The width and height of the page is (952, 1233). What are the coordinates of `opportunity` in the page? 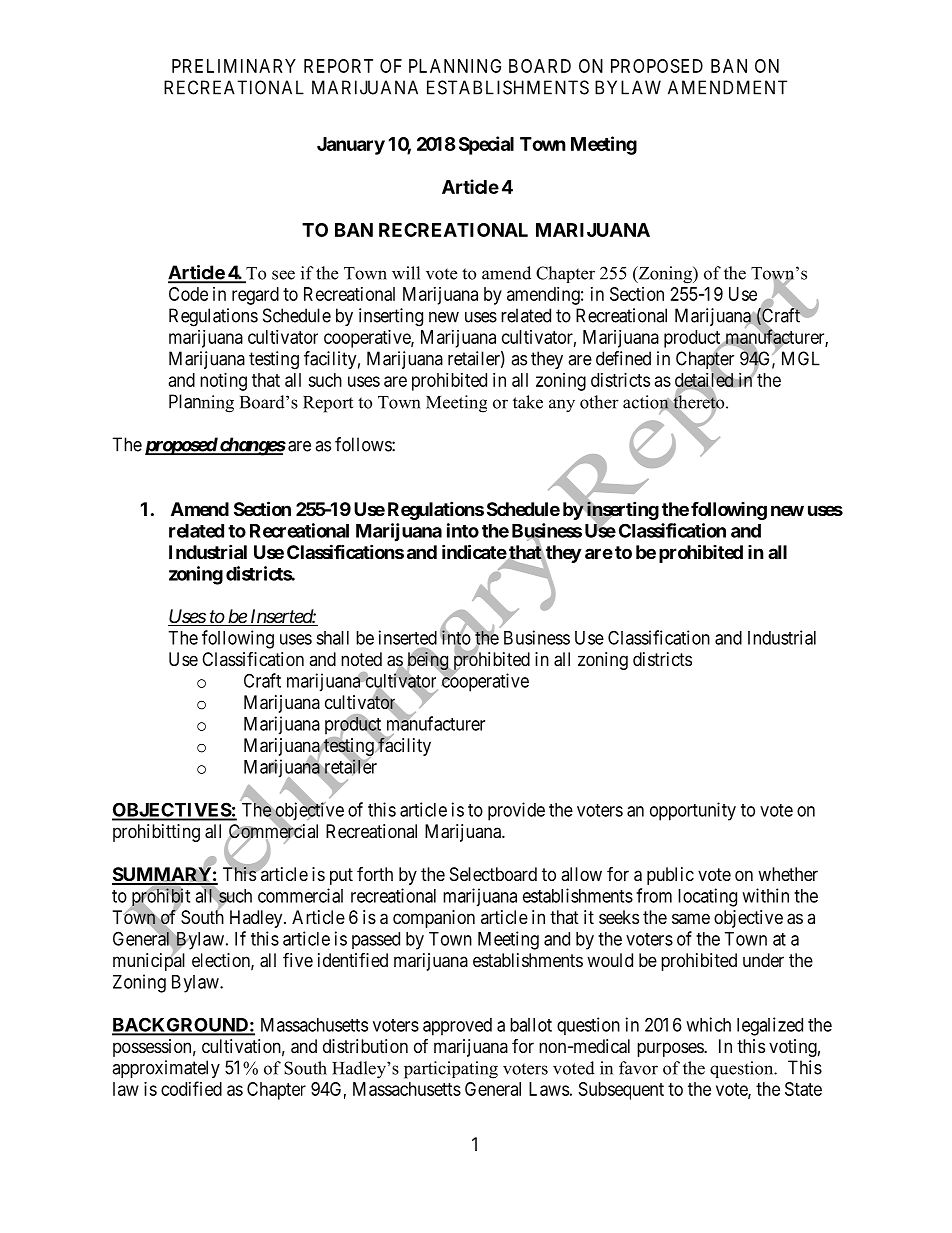 It's located at (693, 811).
